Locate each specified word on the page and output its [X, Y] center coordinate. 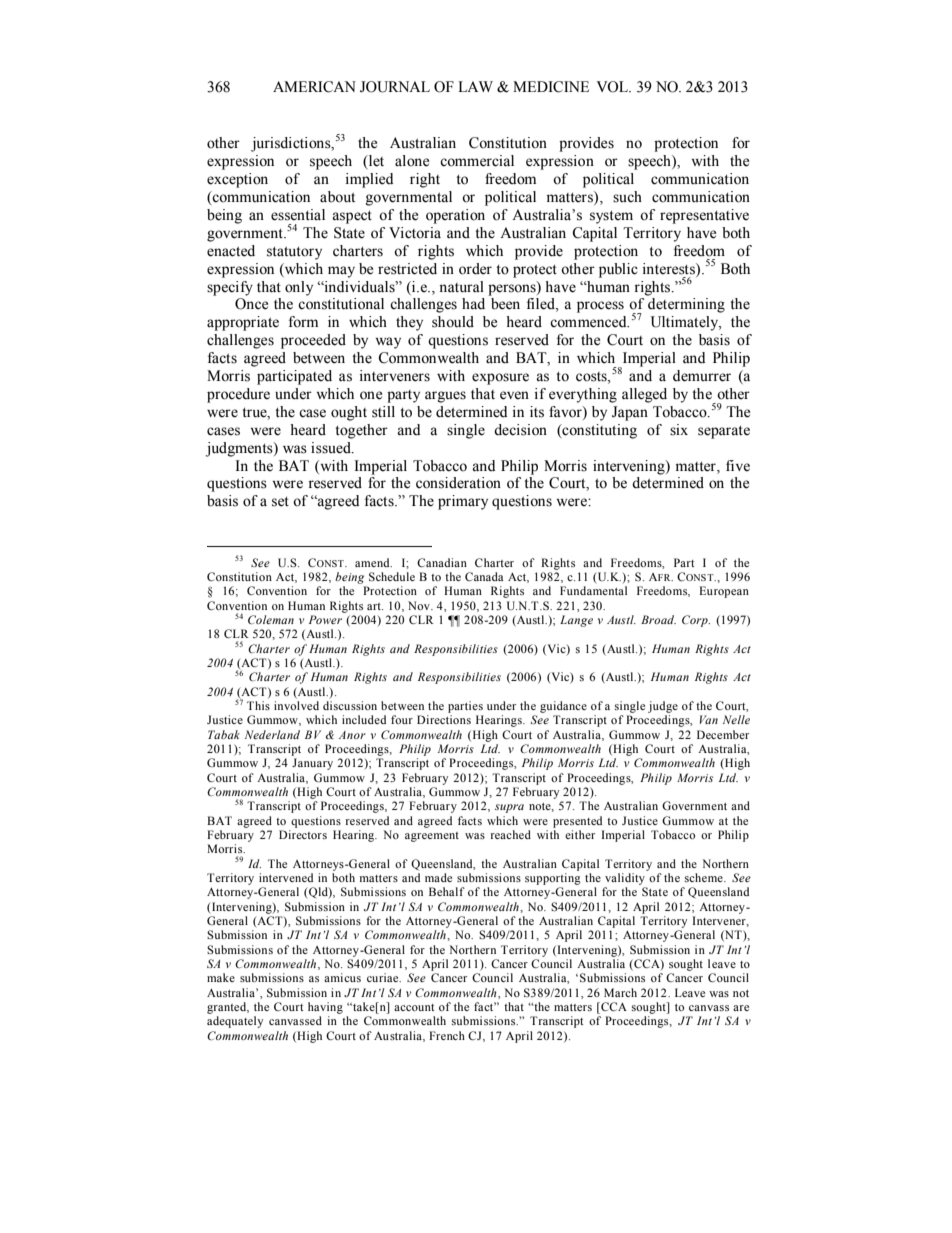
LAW [475, 86]
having [325, 1008]
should [453, 322]
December [723, 734]
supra [509, 808]
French [447, 1035]
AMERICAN [314, 87]
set [280, 502]
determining [686, 305]
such [627, 197]
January [312, 764]
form [303, 322]
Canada [484, 576]
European [724, 592]
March [620, 992]
